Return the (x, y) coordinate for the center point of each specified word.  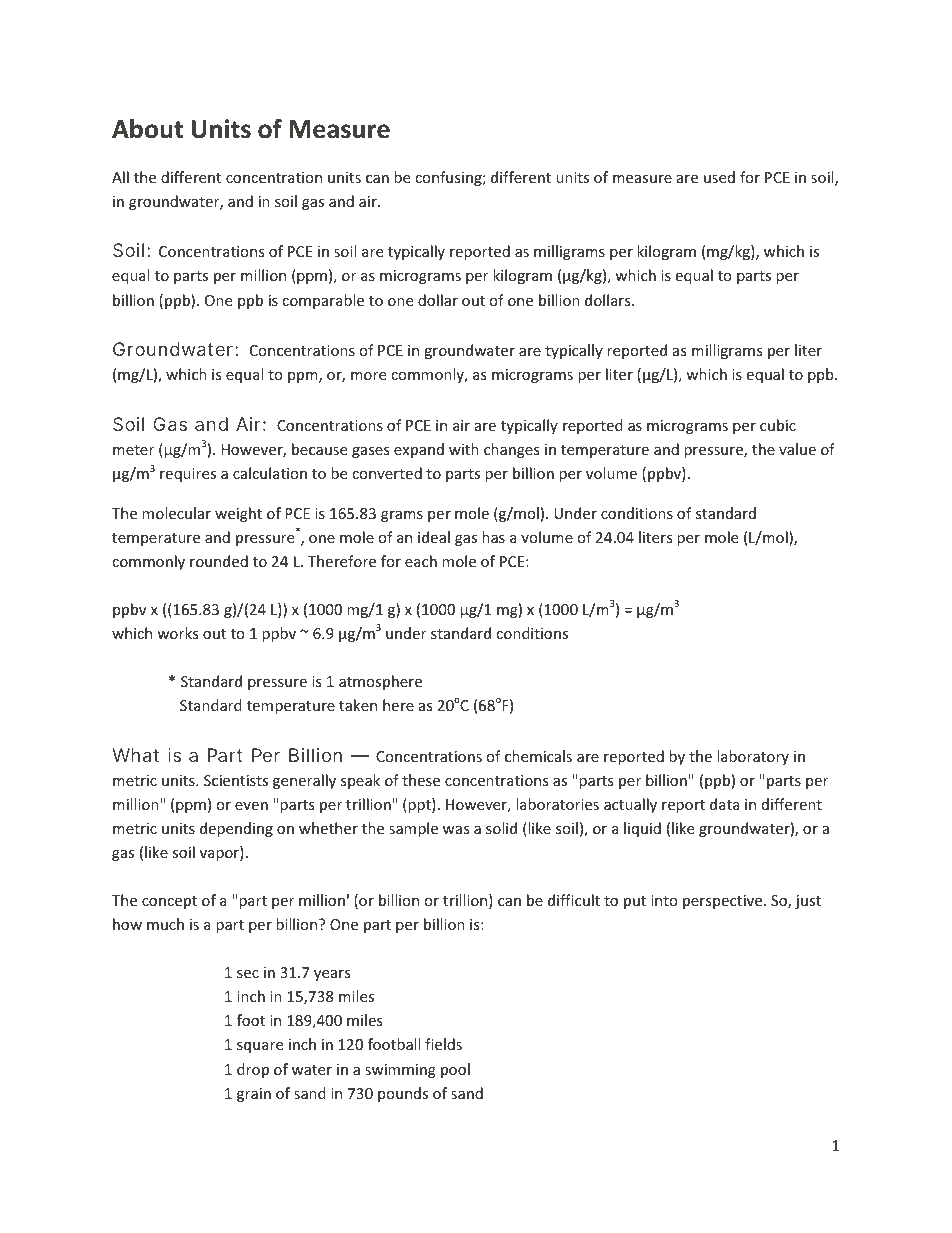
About (147, 129)
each (421, 561)
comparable (323, 301)
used (719, 177)
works (178, 633)
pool (455, 1070)
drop (253, 1070)
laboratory (753, 757)
